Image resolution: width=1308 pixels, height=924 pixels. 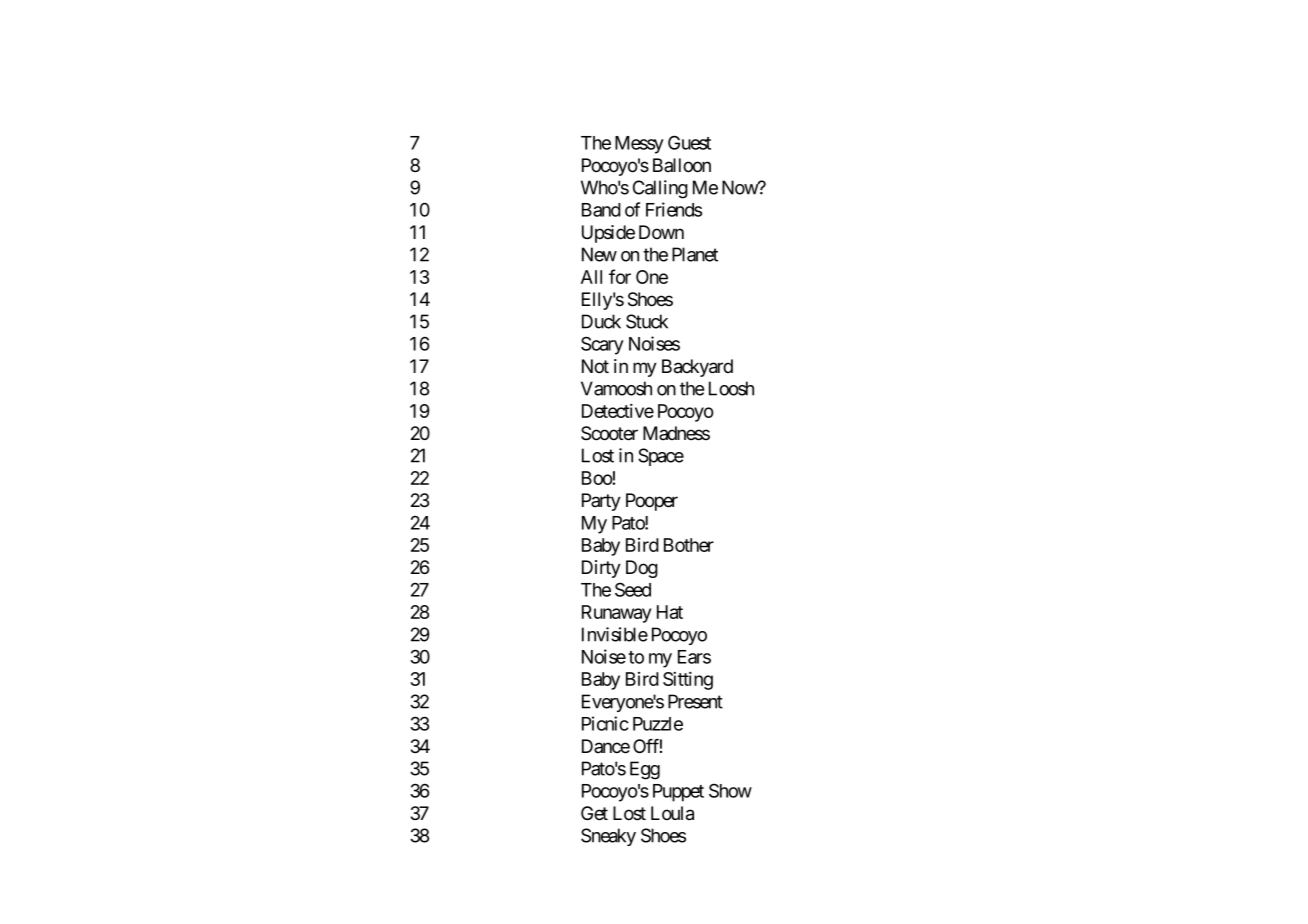 What do you see at coordinates (689, 142) in the image?
I see `Guest` at bounding box center [689, 142].
